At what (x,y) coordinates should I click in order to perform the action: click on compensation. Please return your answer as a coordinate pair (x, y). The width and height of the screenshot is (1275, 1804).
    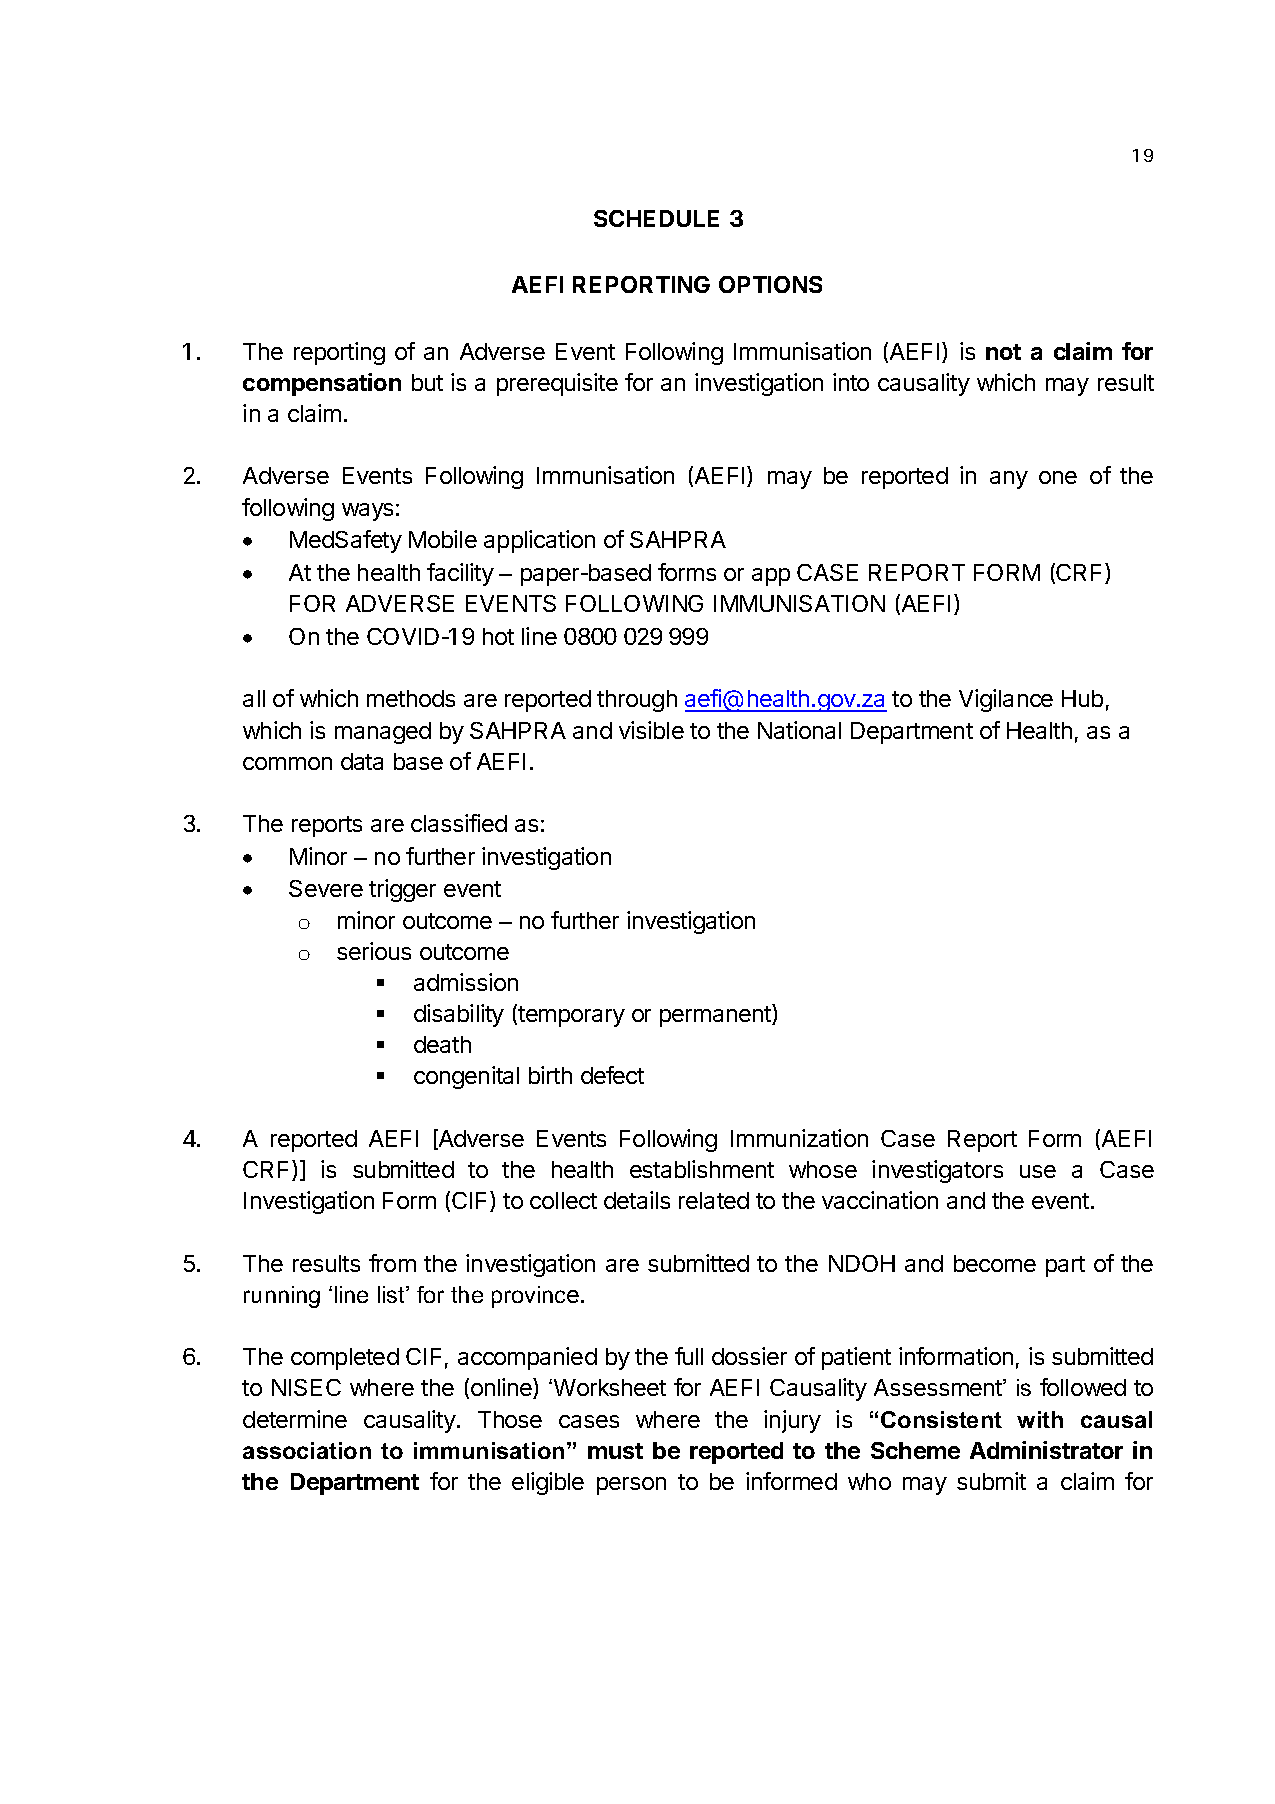
    Looking at the image, I should click on (322, 384).
